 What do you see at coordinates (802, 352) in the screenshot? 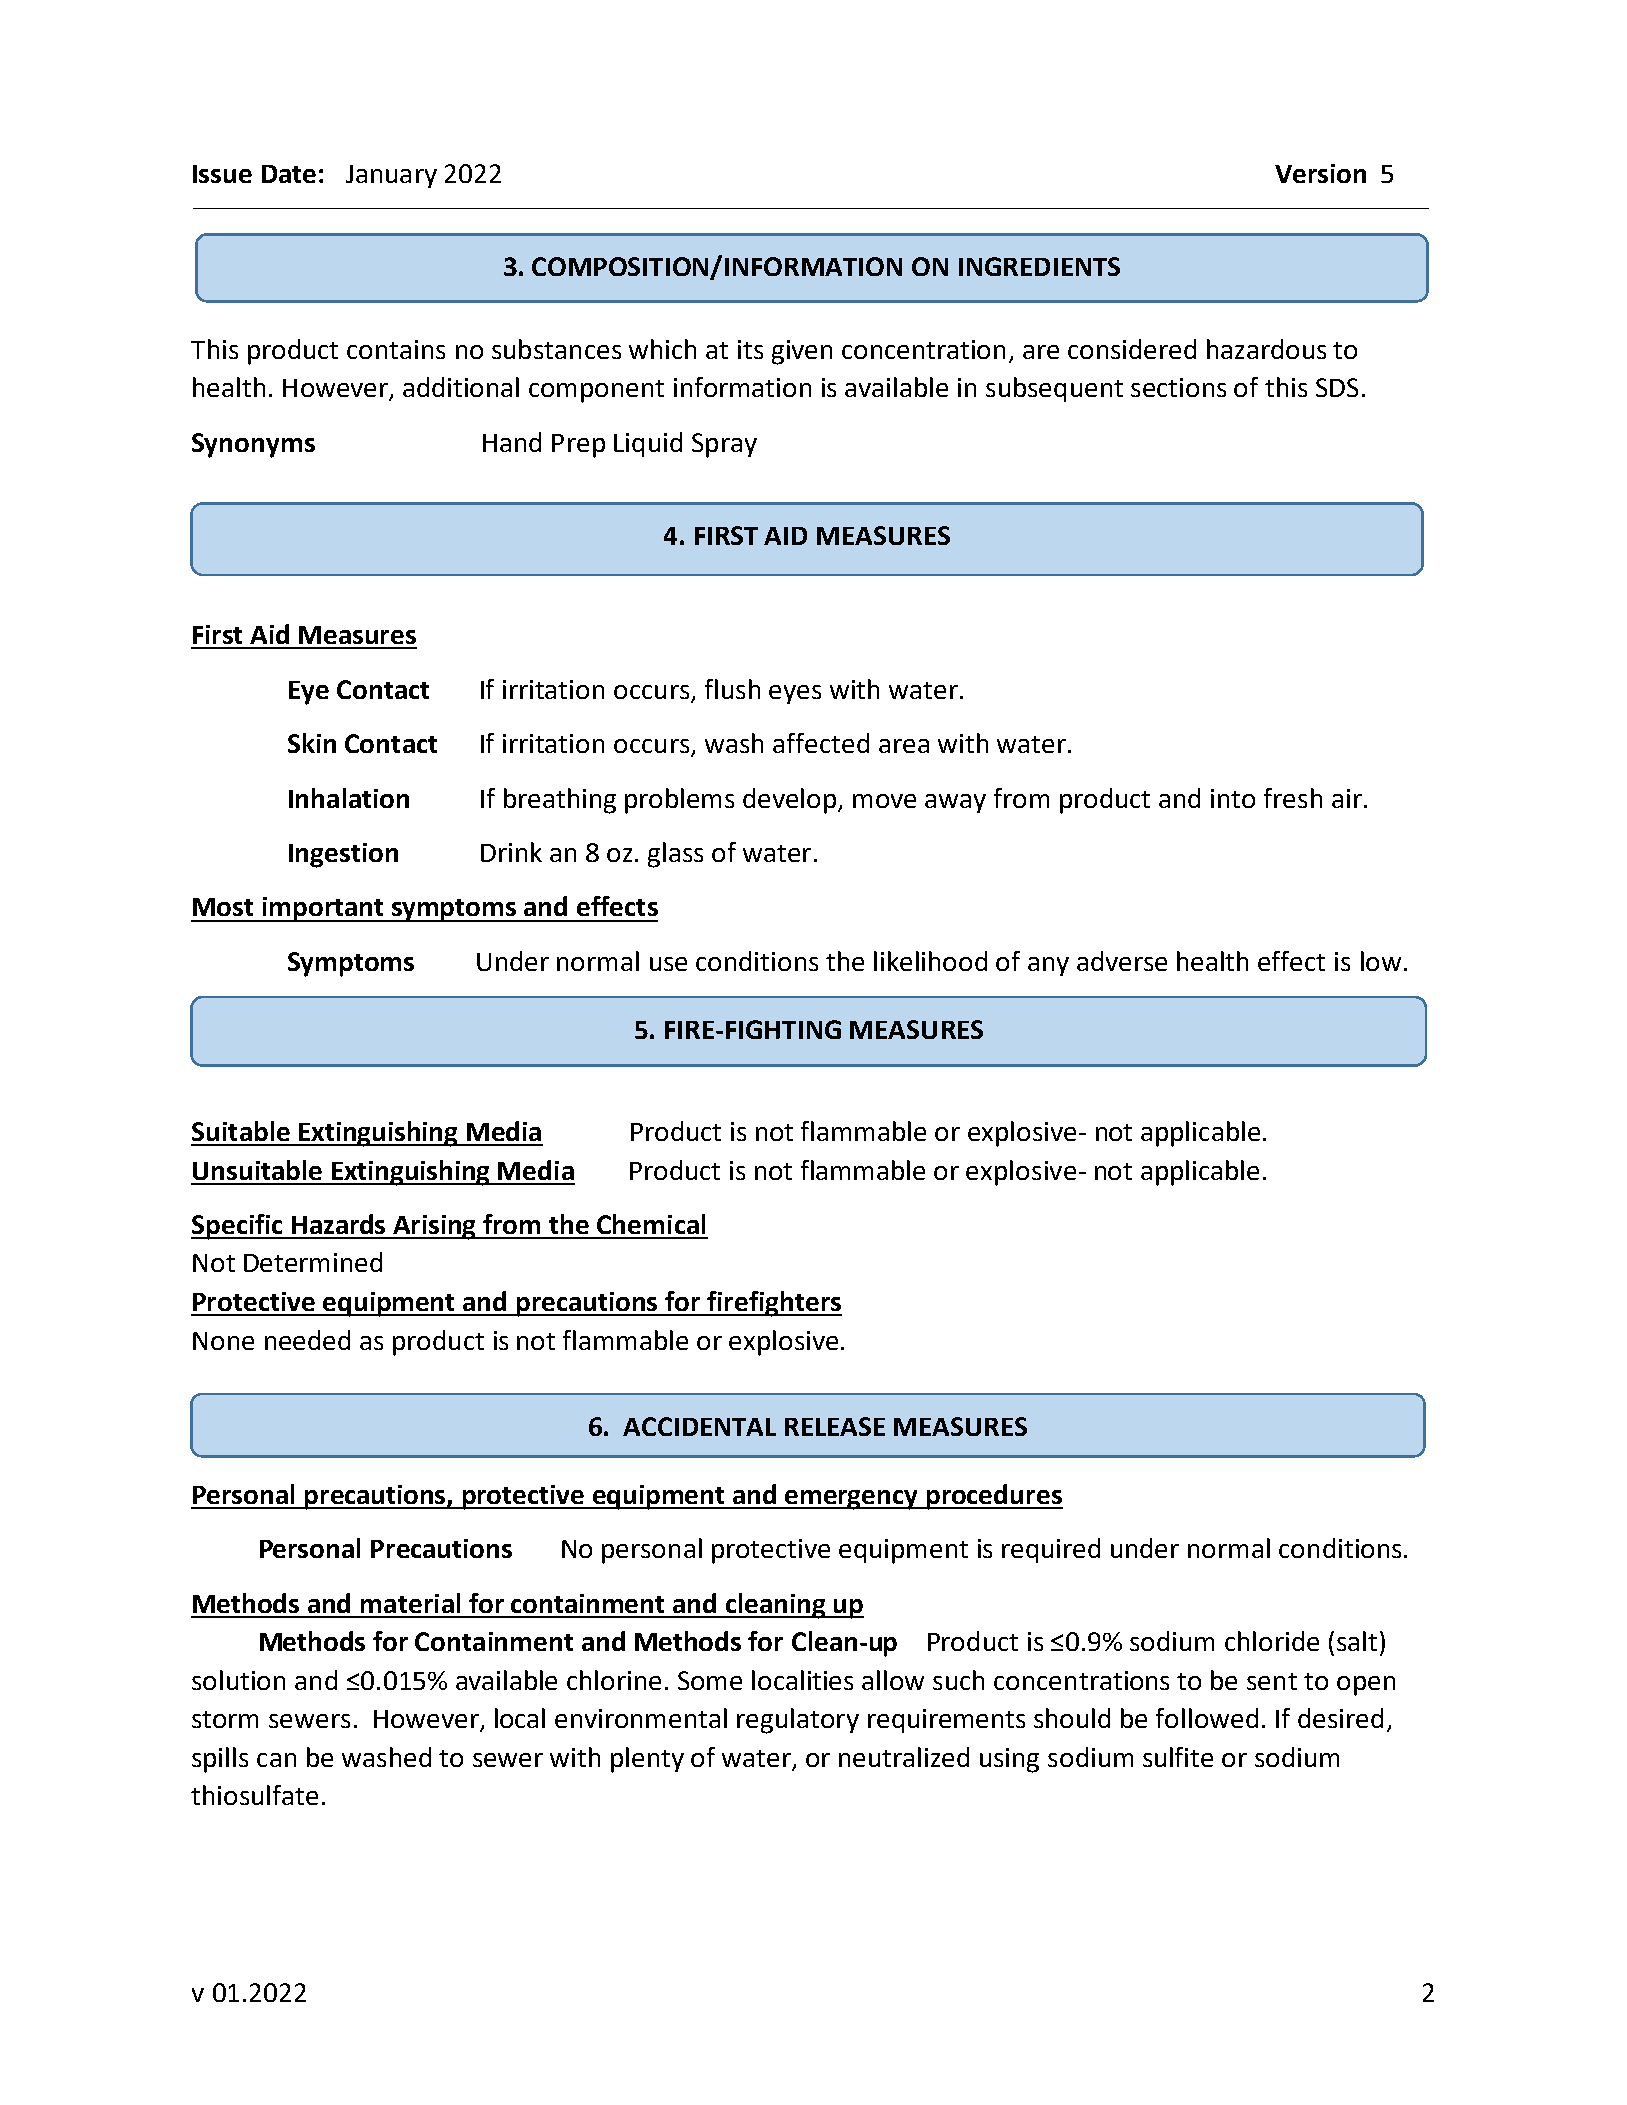
I see `given` at bounding box center [802, 352].
